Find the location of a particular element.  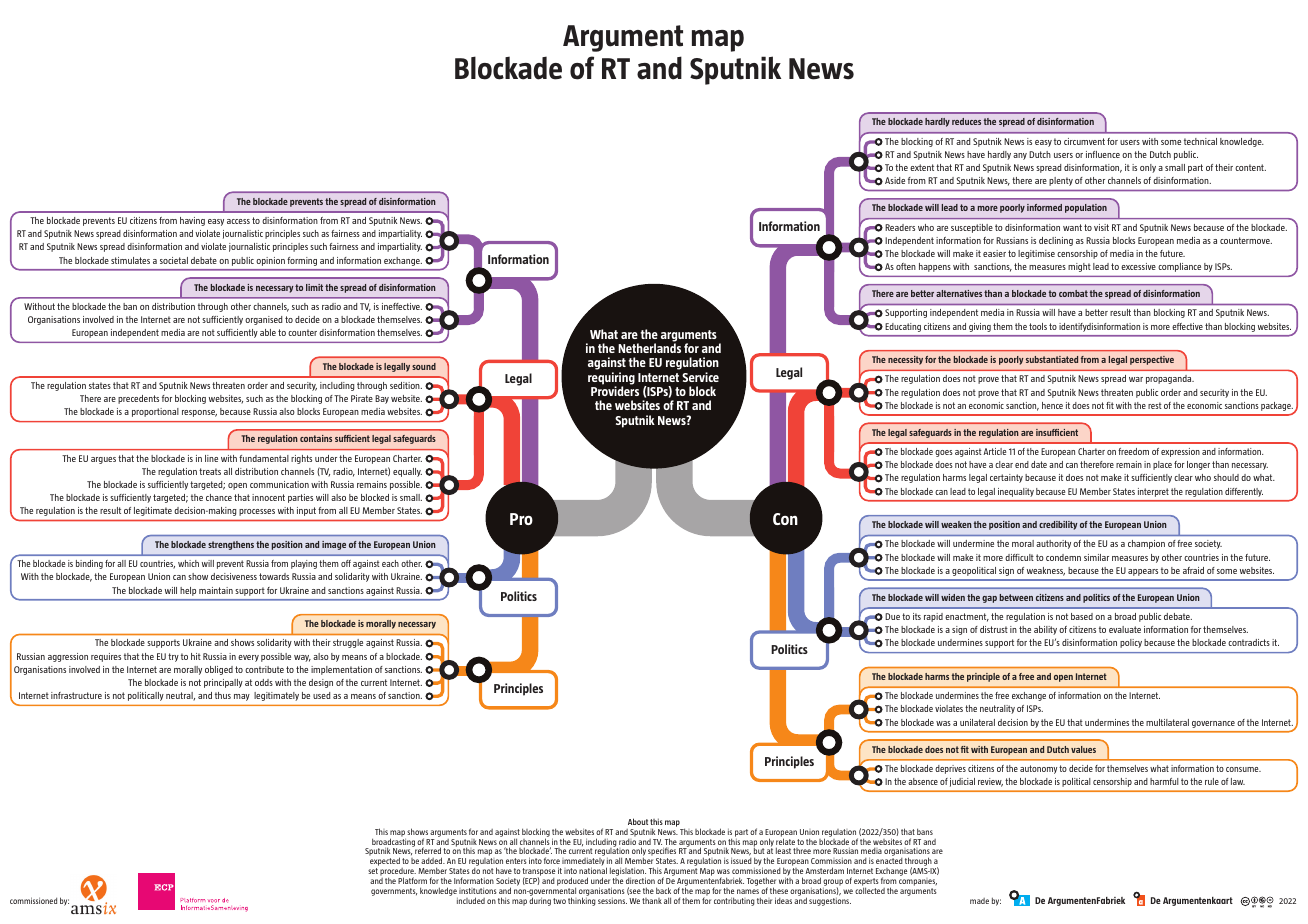

having is located at coordinates (192, 221).
